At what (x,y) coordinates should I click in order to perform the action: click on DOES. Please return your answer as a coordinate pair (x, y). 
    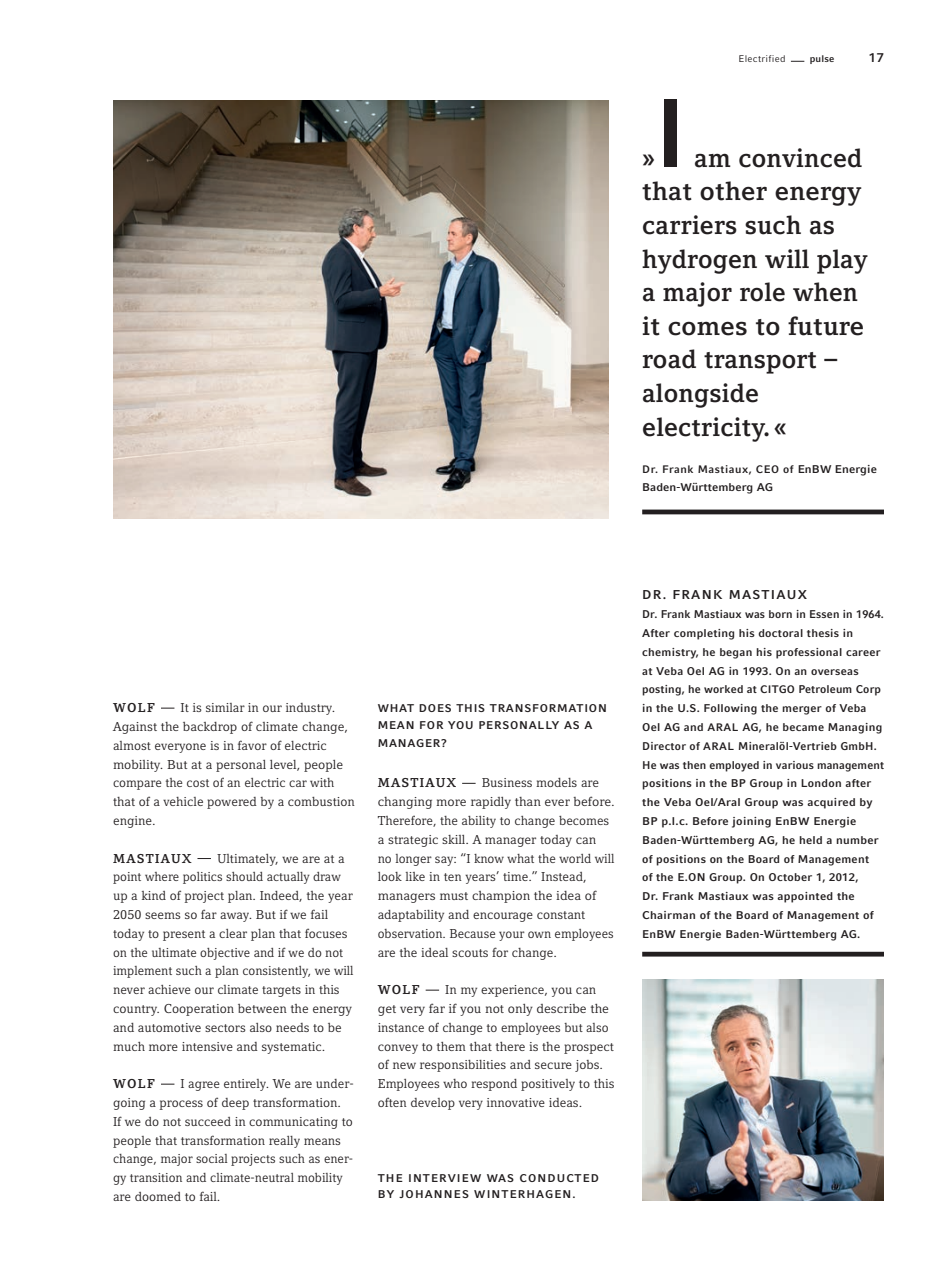
    Looking at the image, I should click on (435, 708).
